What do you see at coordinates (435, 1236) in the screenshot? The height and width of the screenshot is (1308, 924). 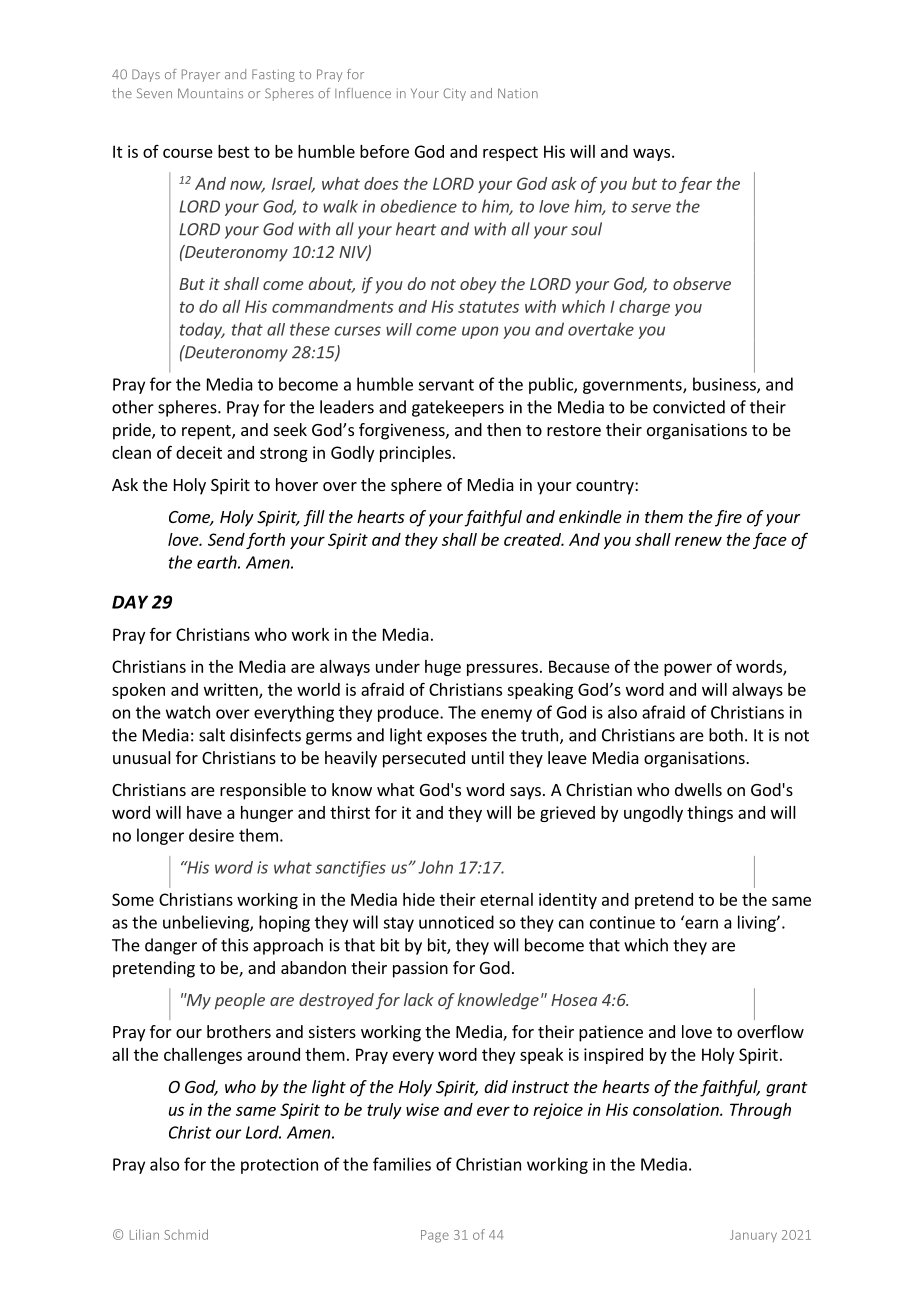 I see `Page` at bounding box center [435, 1236].
